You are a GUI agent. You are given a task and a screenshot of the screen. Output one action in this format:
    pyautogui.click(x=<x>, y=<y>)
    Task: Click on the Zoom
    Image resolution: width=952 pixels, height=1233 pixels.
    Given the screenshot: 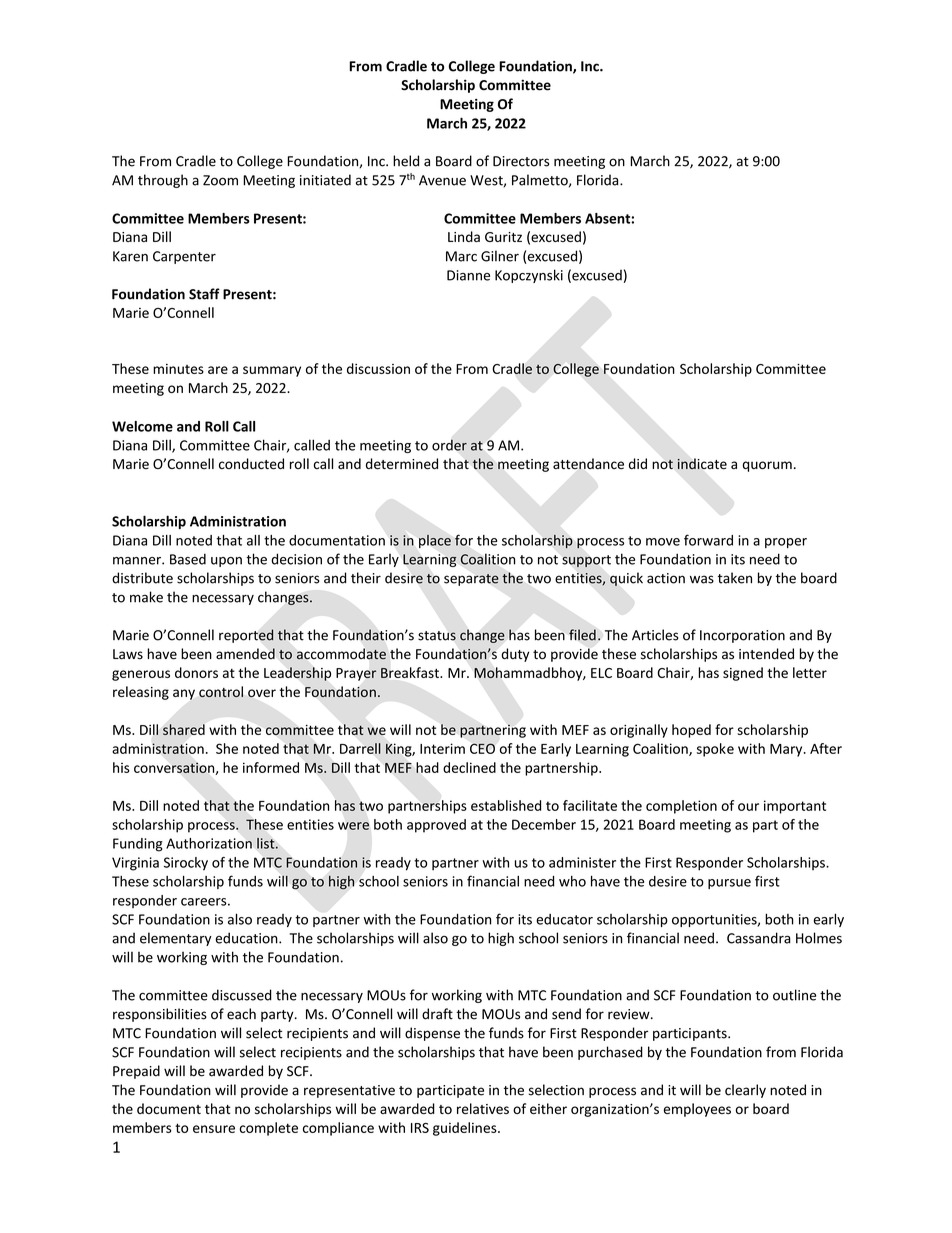 What is the action you would take?
    pyautogui.click(x=220, y=180)
